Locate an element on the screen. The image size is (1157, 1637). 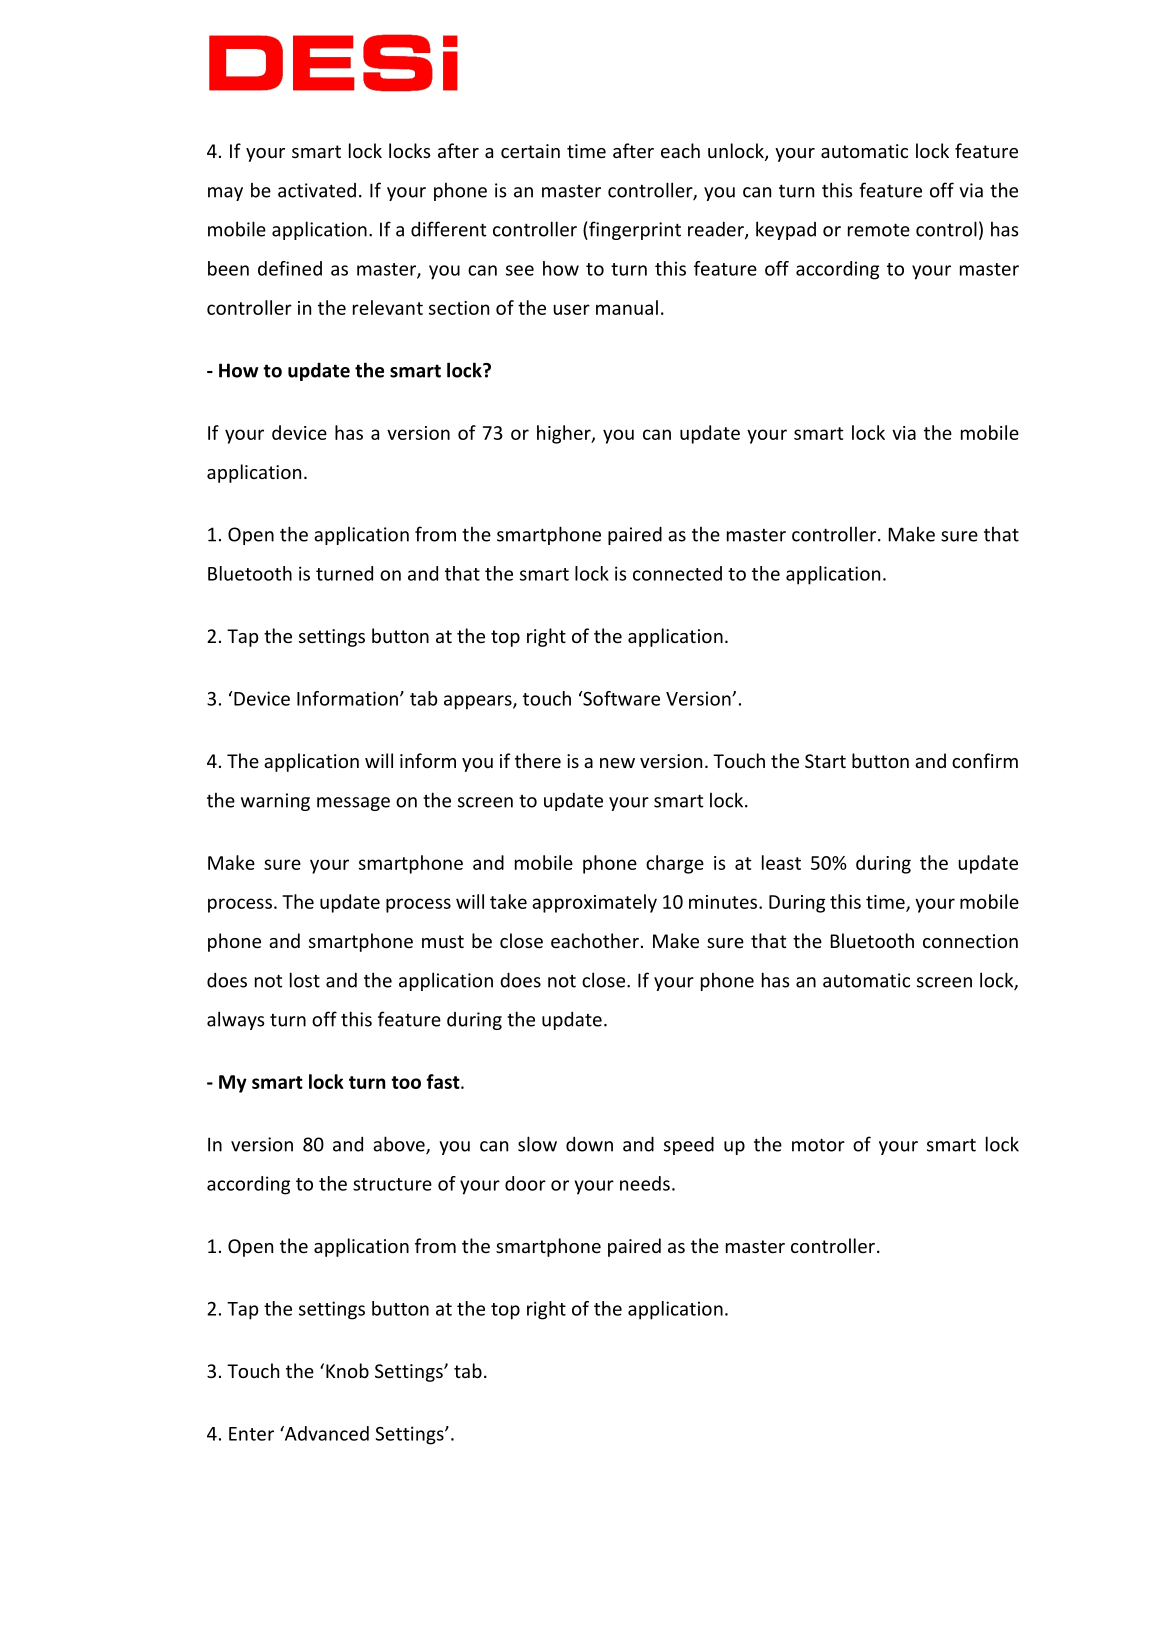
Start is located at coordinates (825, 761).
